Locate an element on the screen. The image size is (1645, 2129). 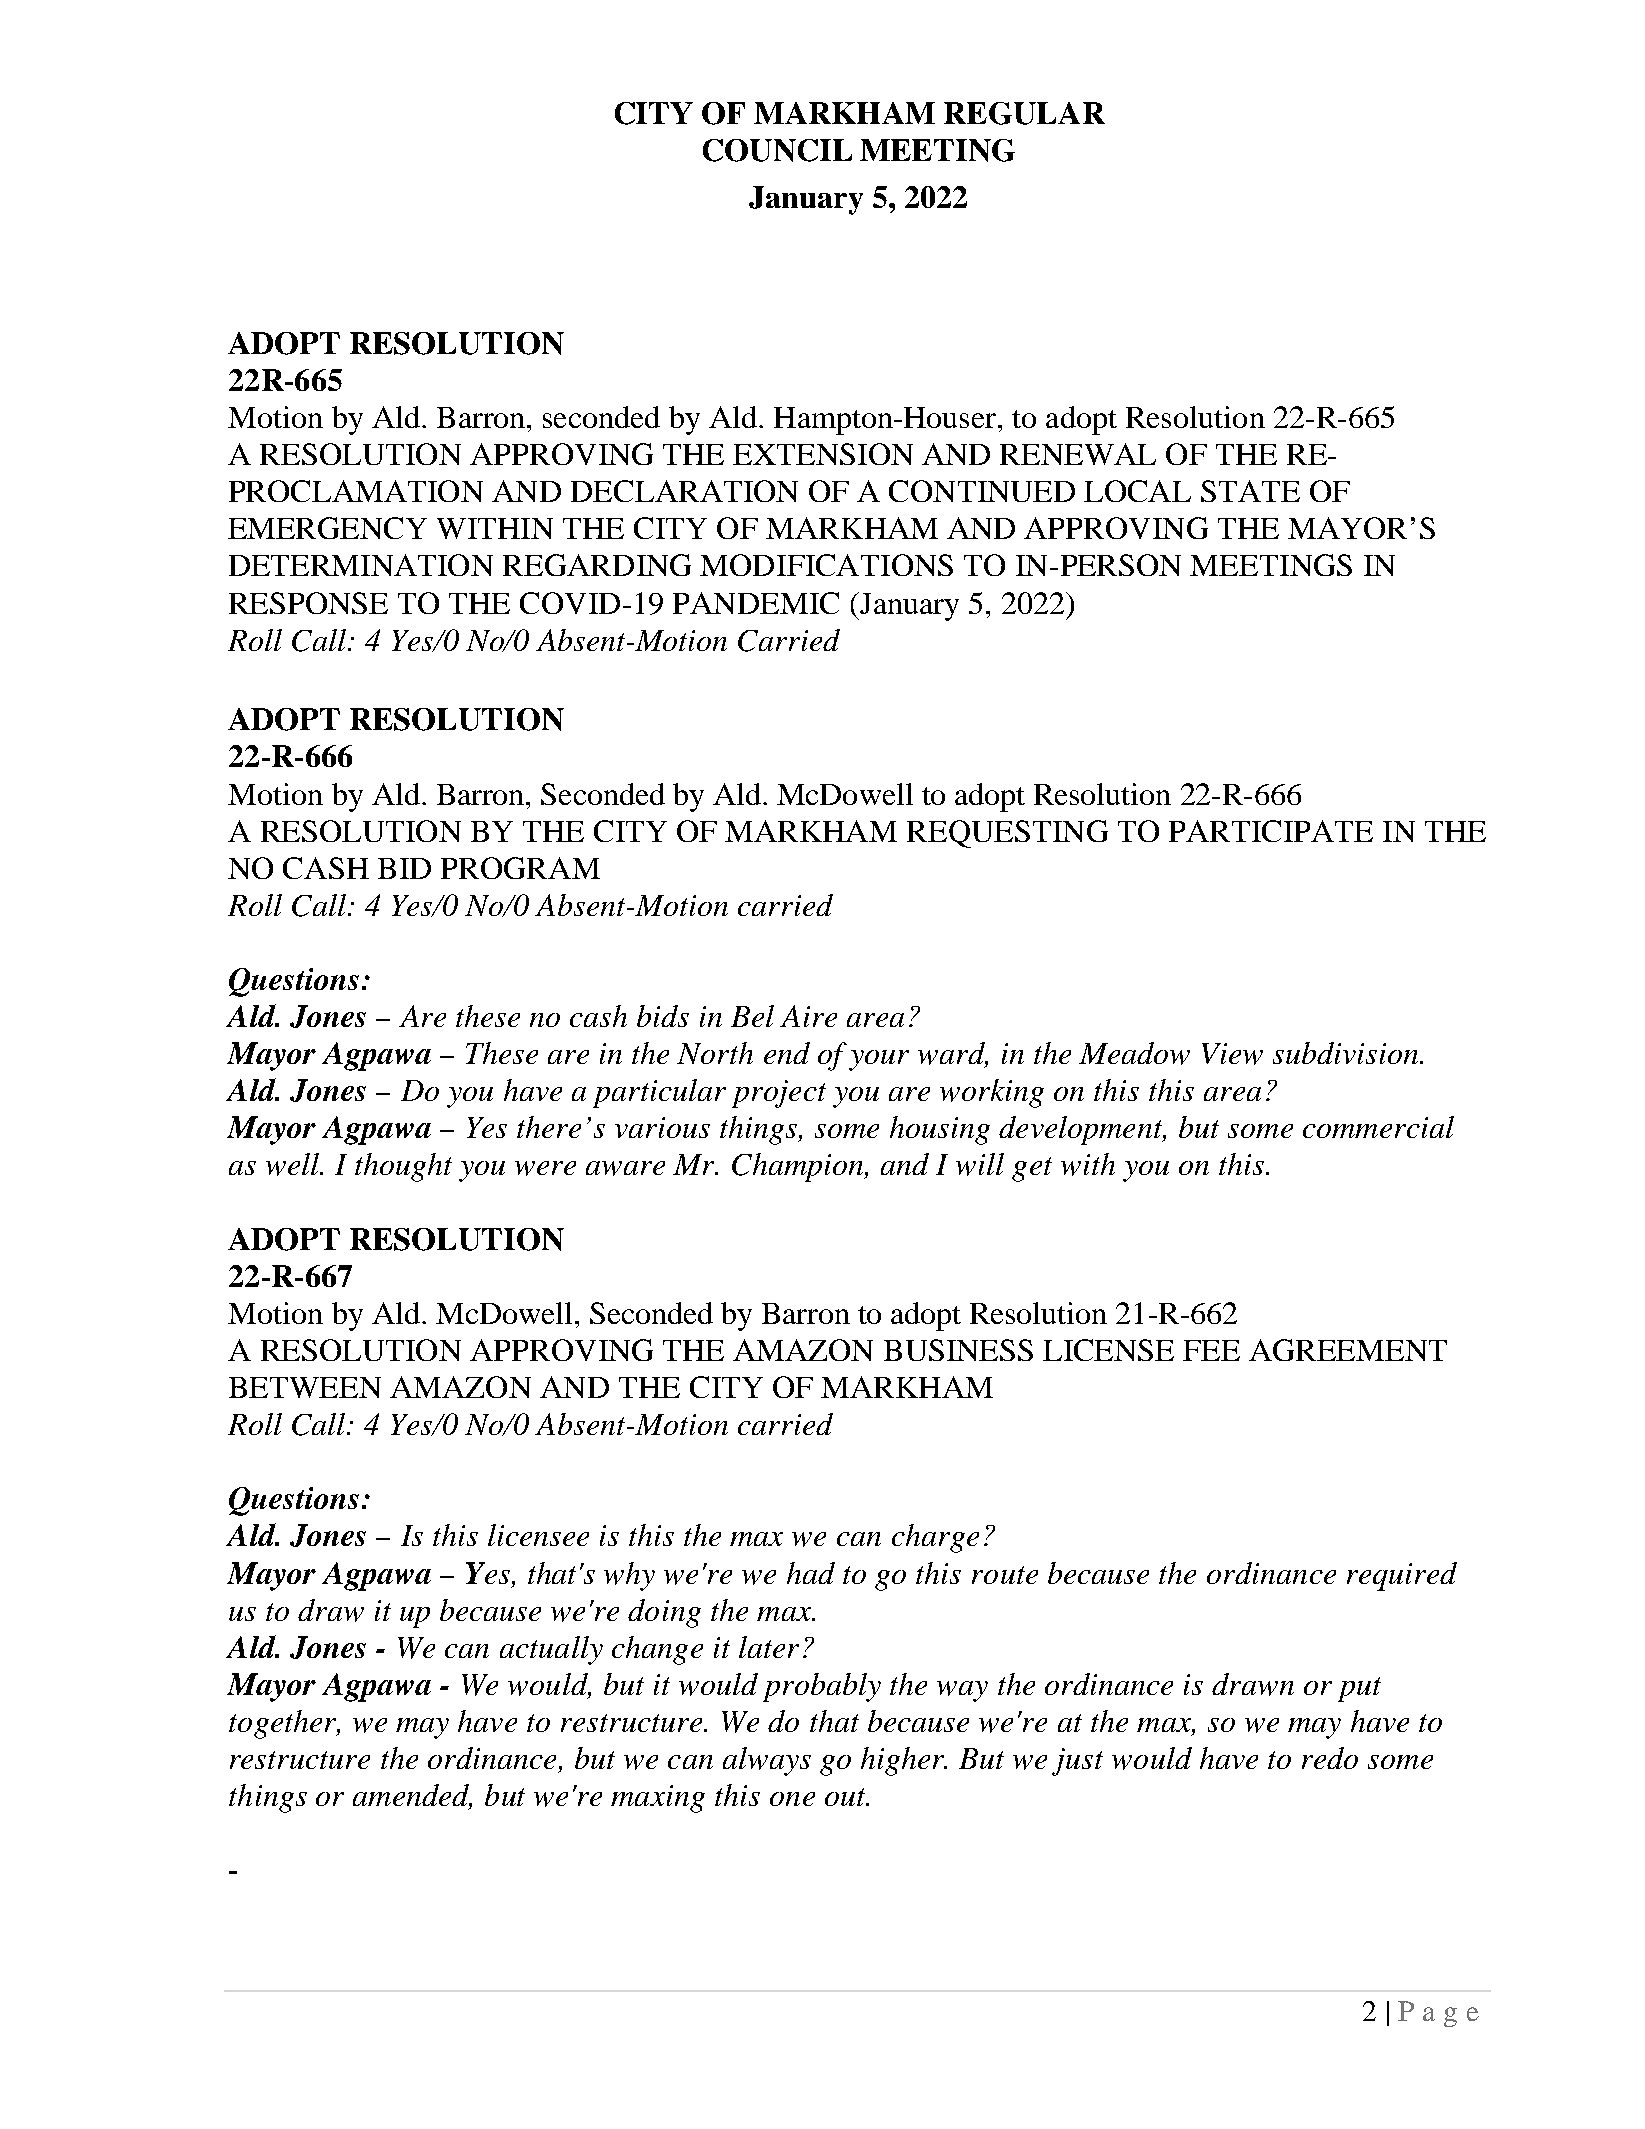
thought is located at coordinates (403, 1167).
